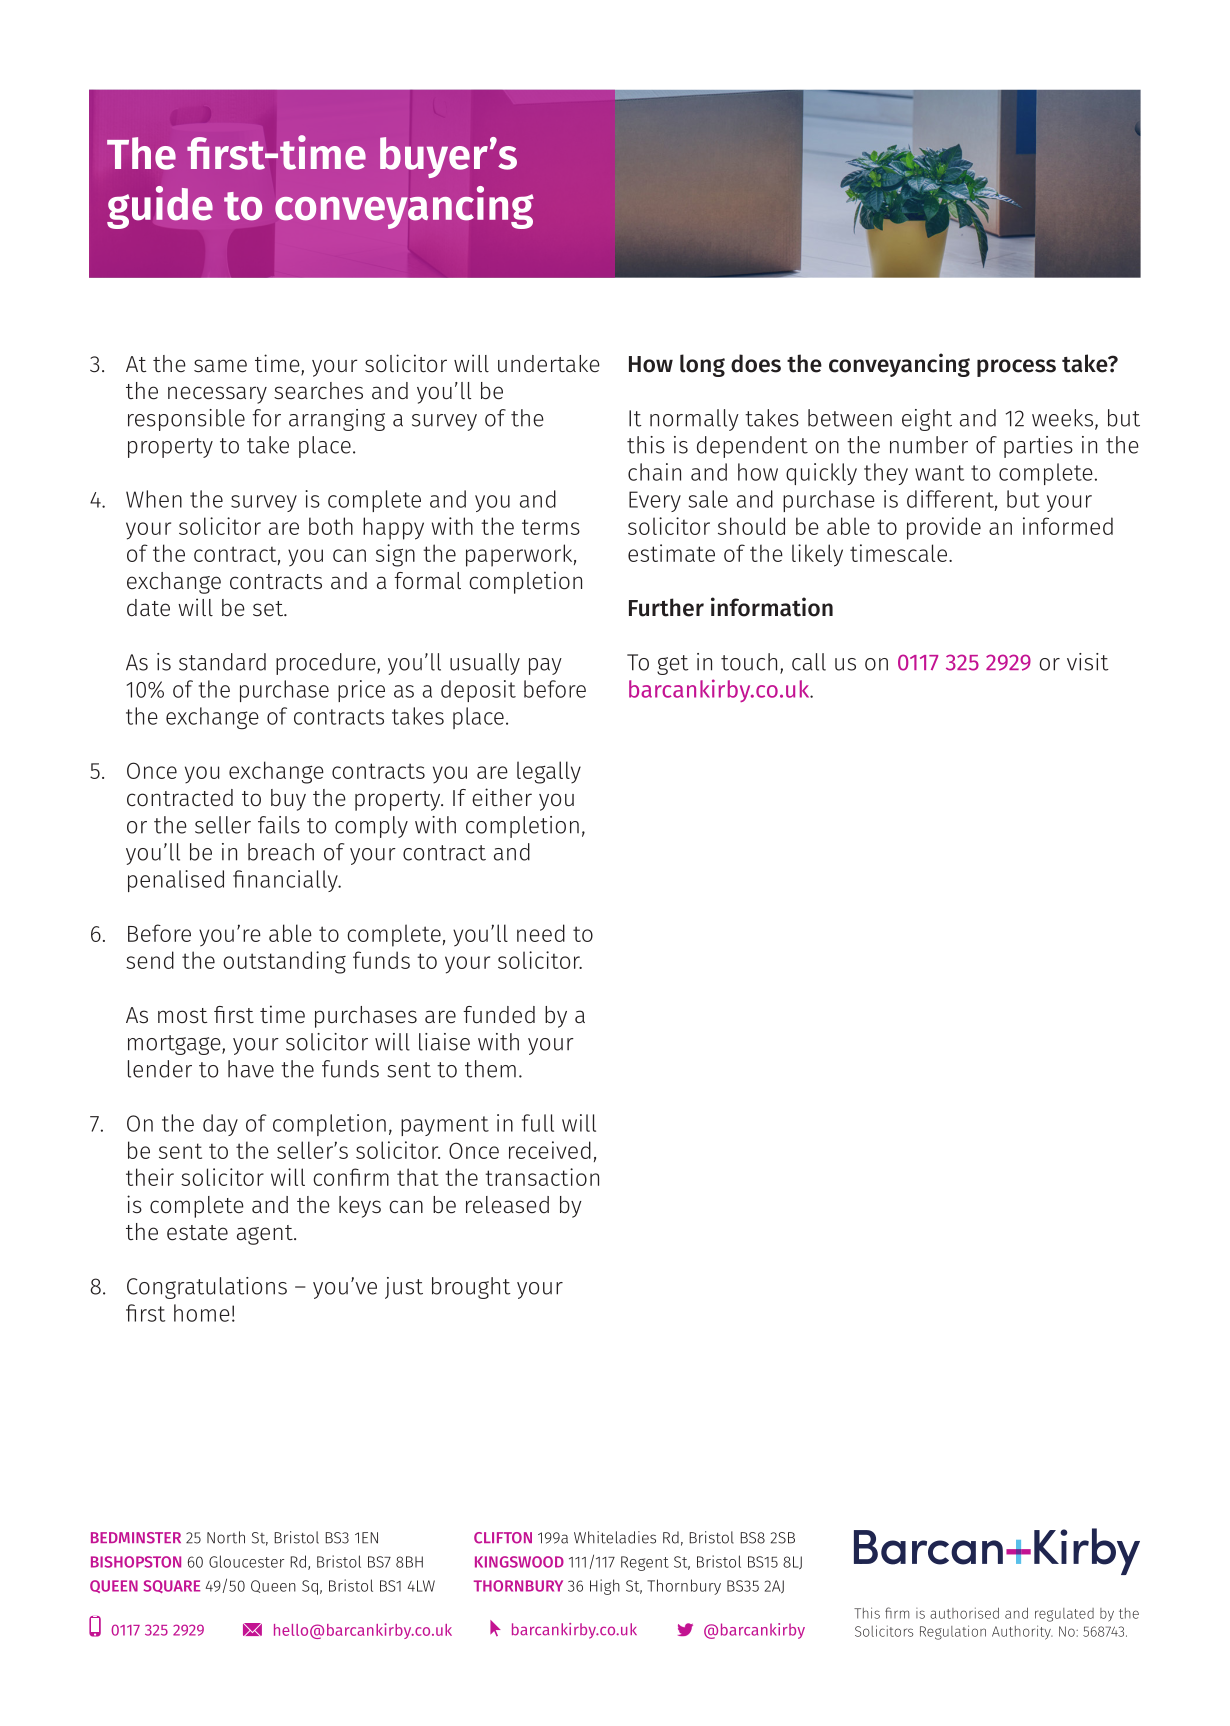  I want to click on visit, so click(1088, 662).
